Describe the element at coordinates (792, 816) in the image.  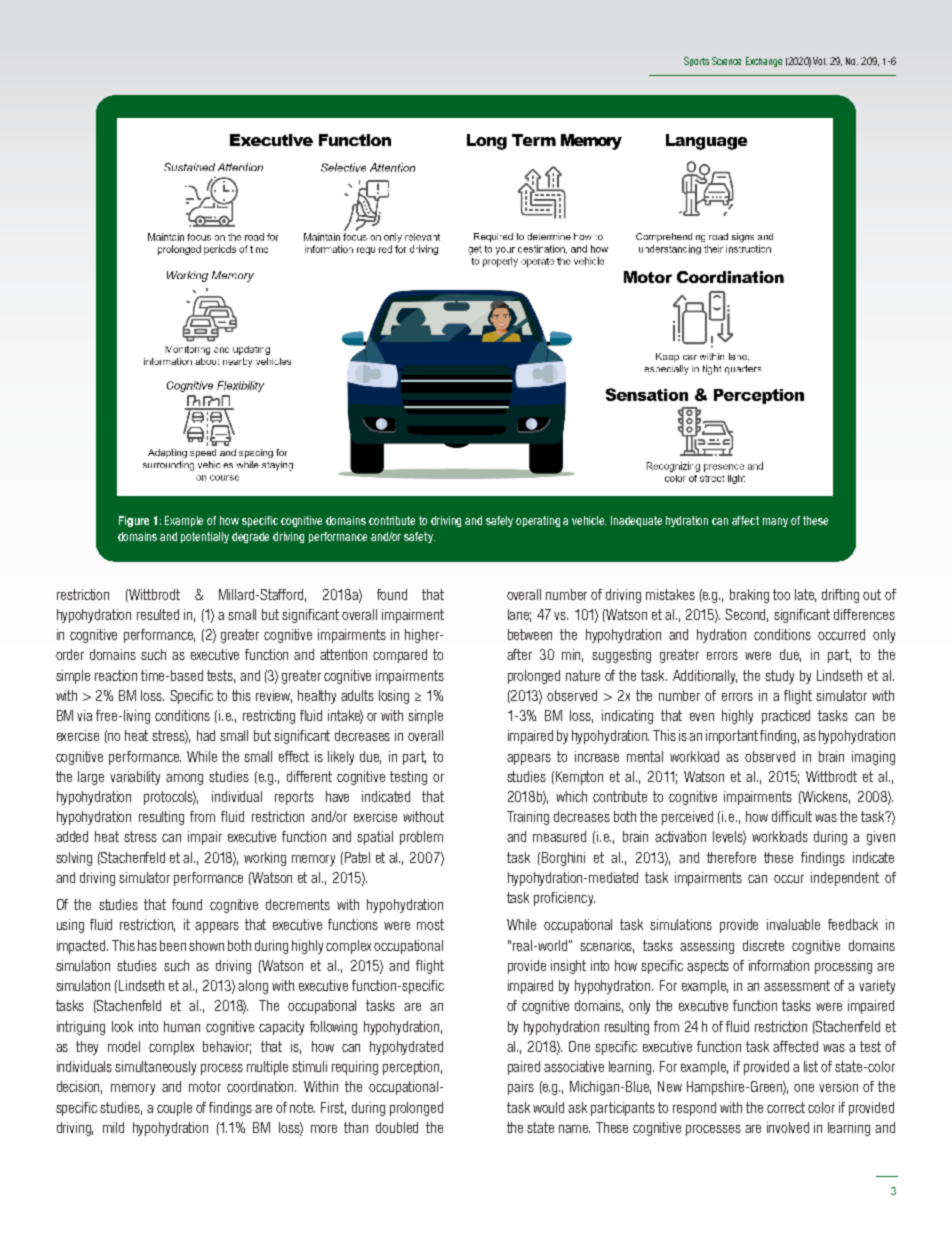
I see `difficult` at that location.
